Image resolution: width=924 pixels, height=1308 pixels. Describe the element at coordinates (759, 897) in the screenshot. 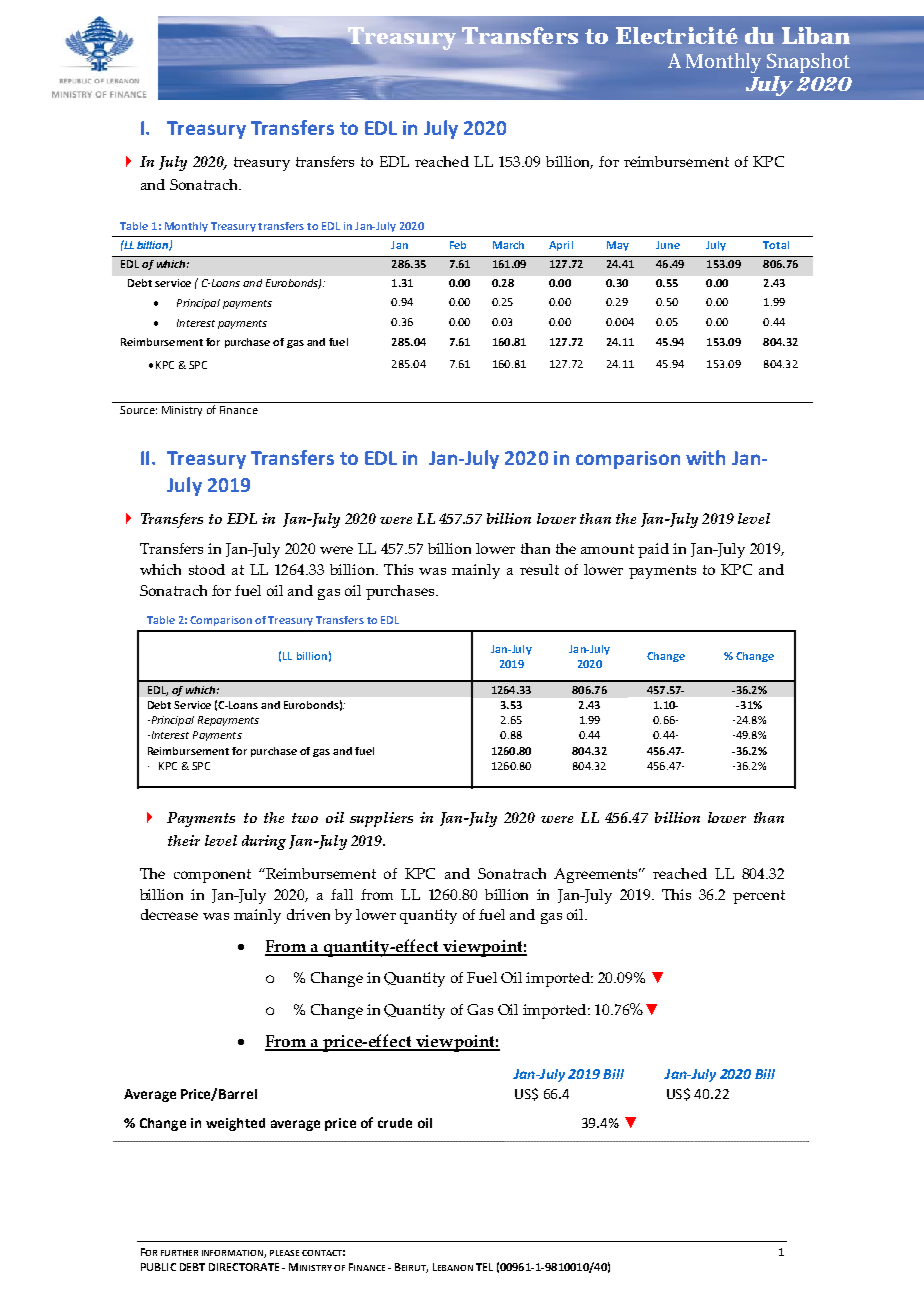

I see `percent` at that location.
